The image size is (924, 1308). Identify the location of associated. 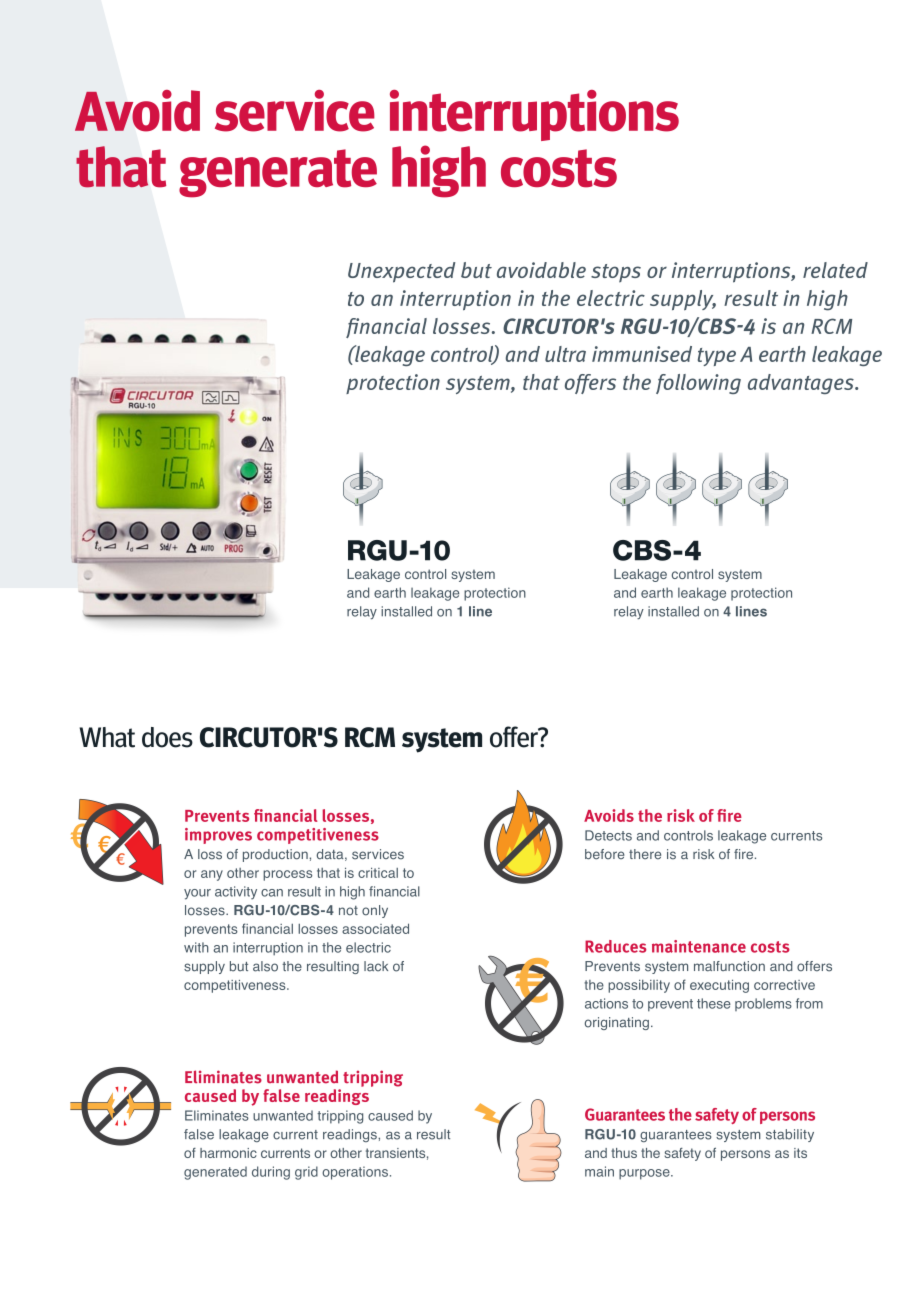
(375, 928).
